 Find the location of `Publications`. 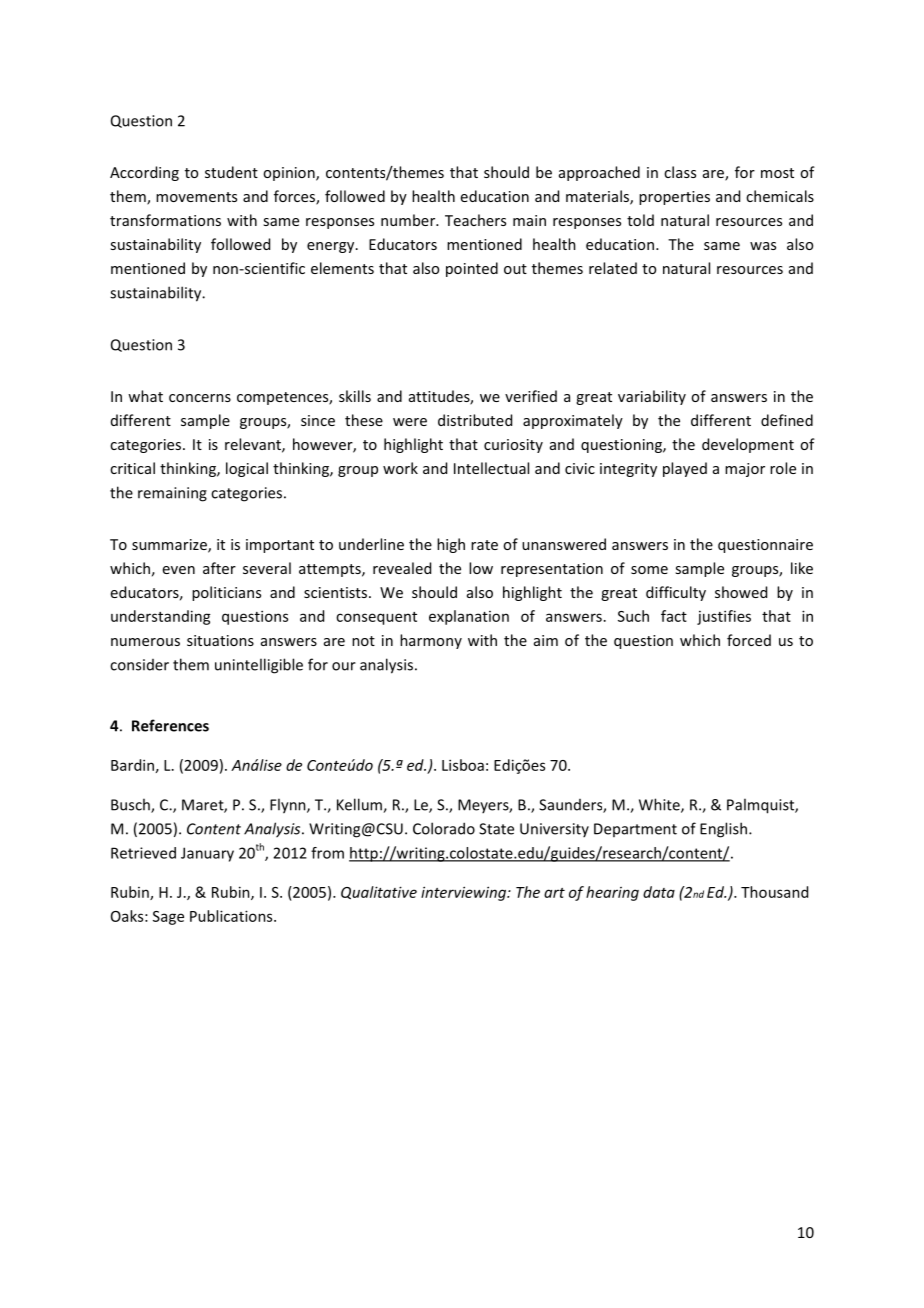

Publications is located at coordinates (232, 916).
